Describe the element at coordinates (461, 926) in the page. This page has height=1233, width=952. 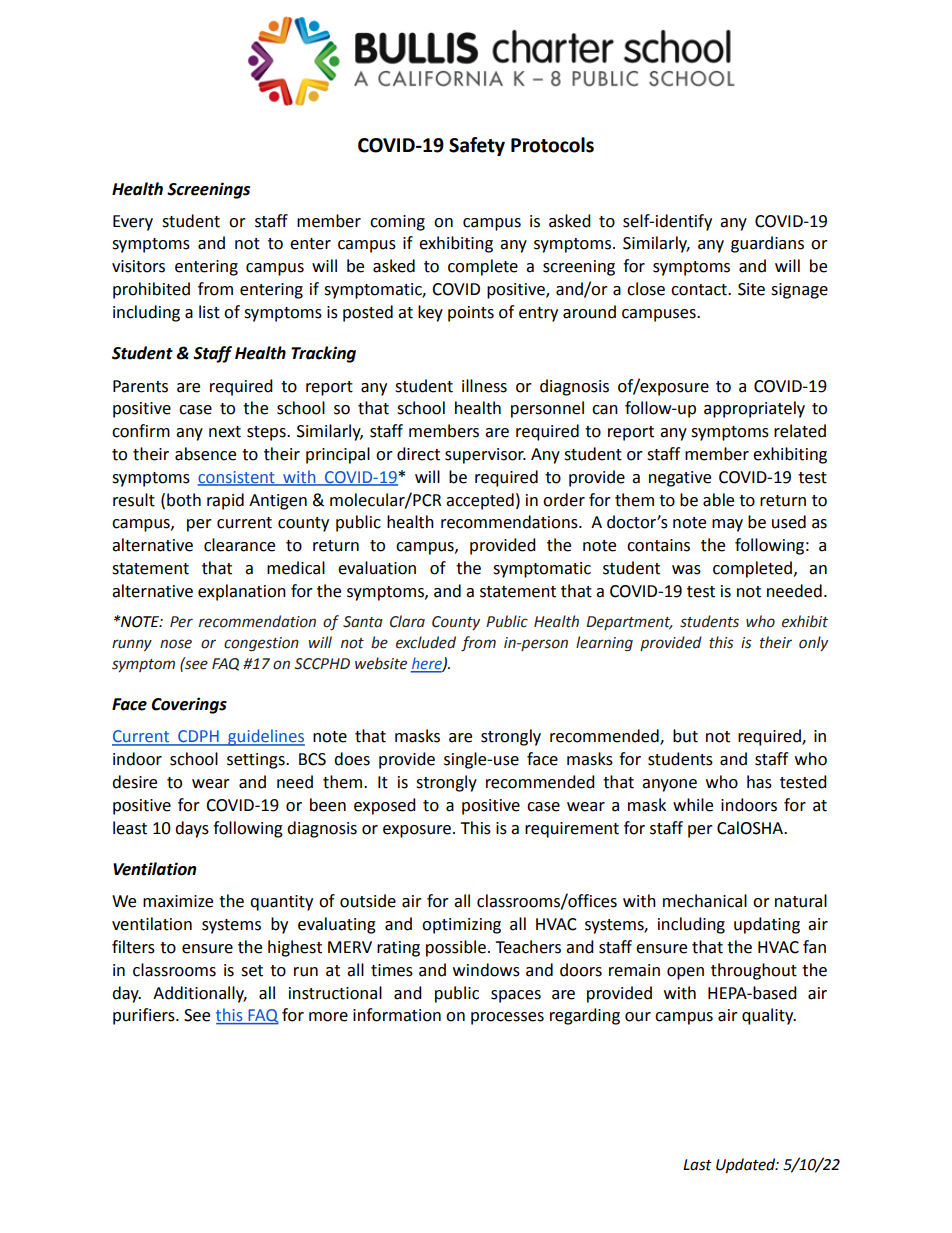
I see `optimizing` at that location.
